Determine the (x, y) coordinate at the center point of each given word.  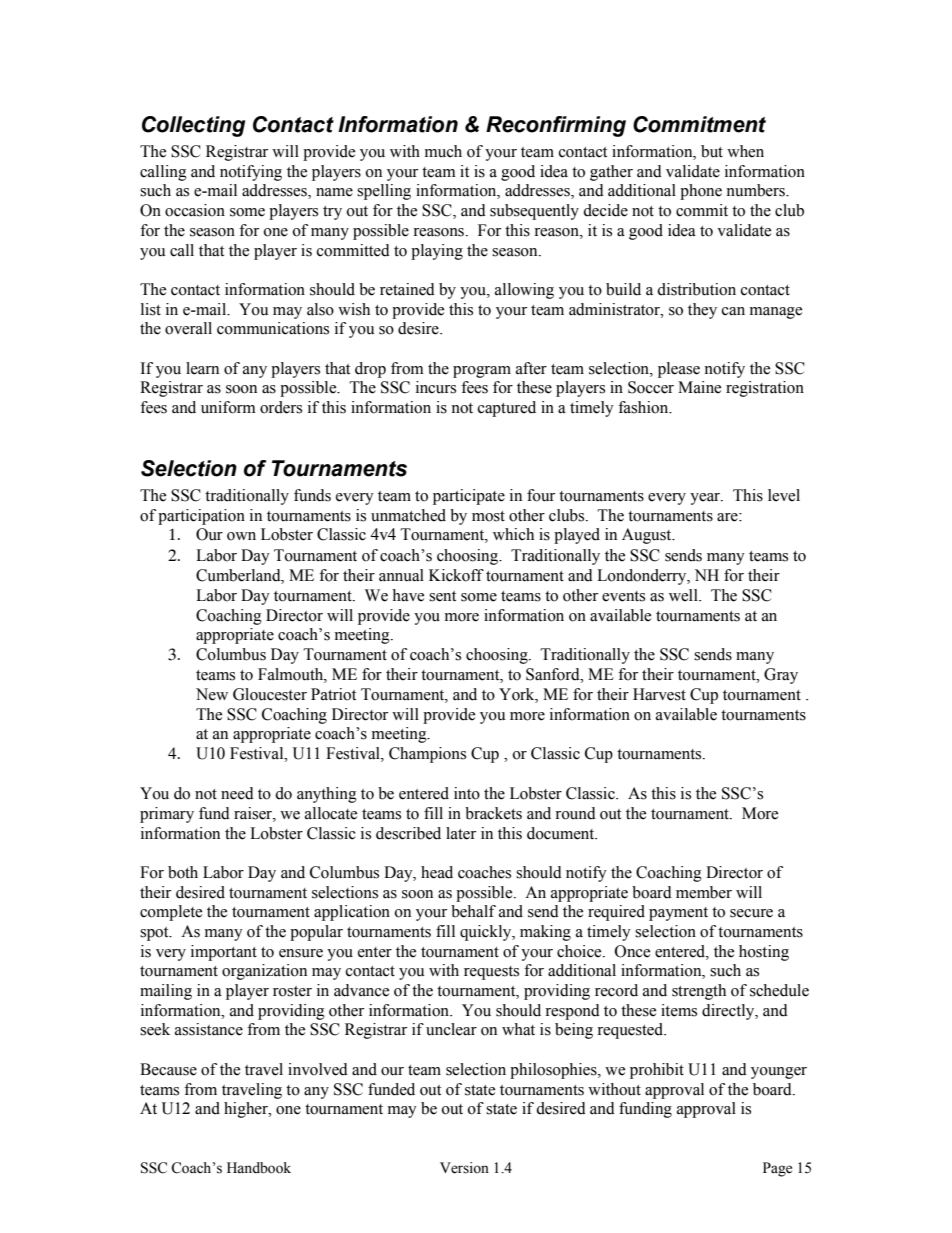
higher (247, 1110)
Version (464, 1168)
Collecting (193, 126)
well (684, 595)
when (745, 151)
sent (442, 596)
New (212, 694)
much (443, 151)
